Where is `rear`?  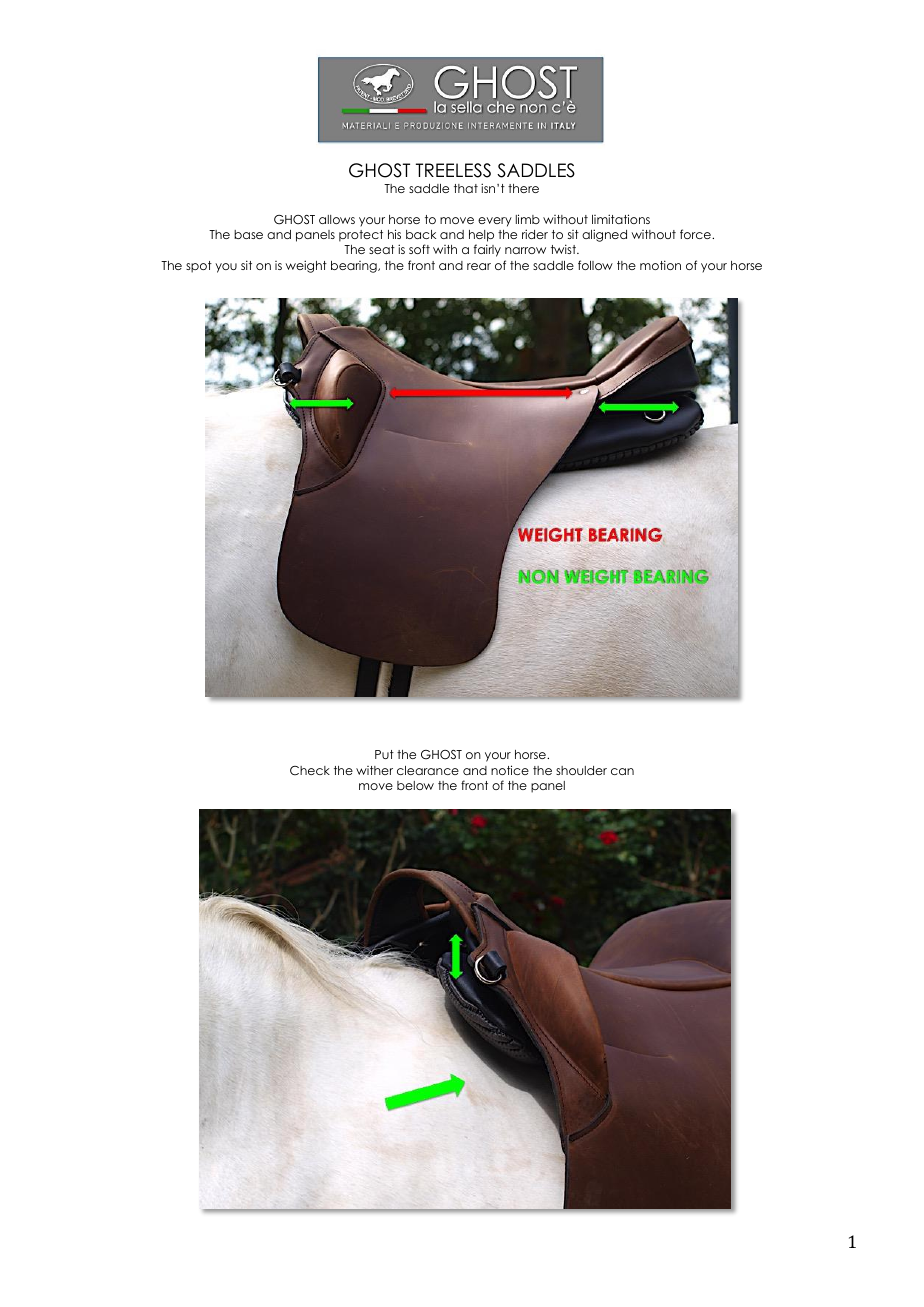 rear is located at coordinates (479, 266).
